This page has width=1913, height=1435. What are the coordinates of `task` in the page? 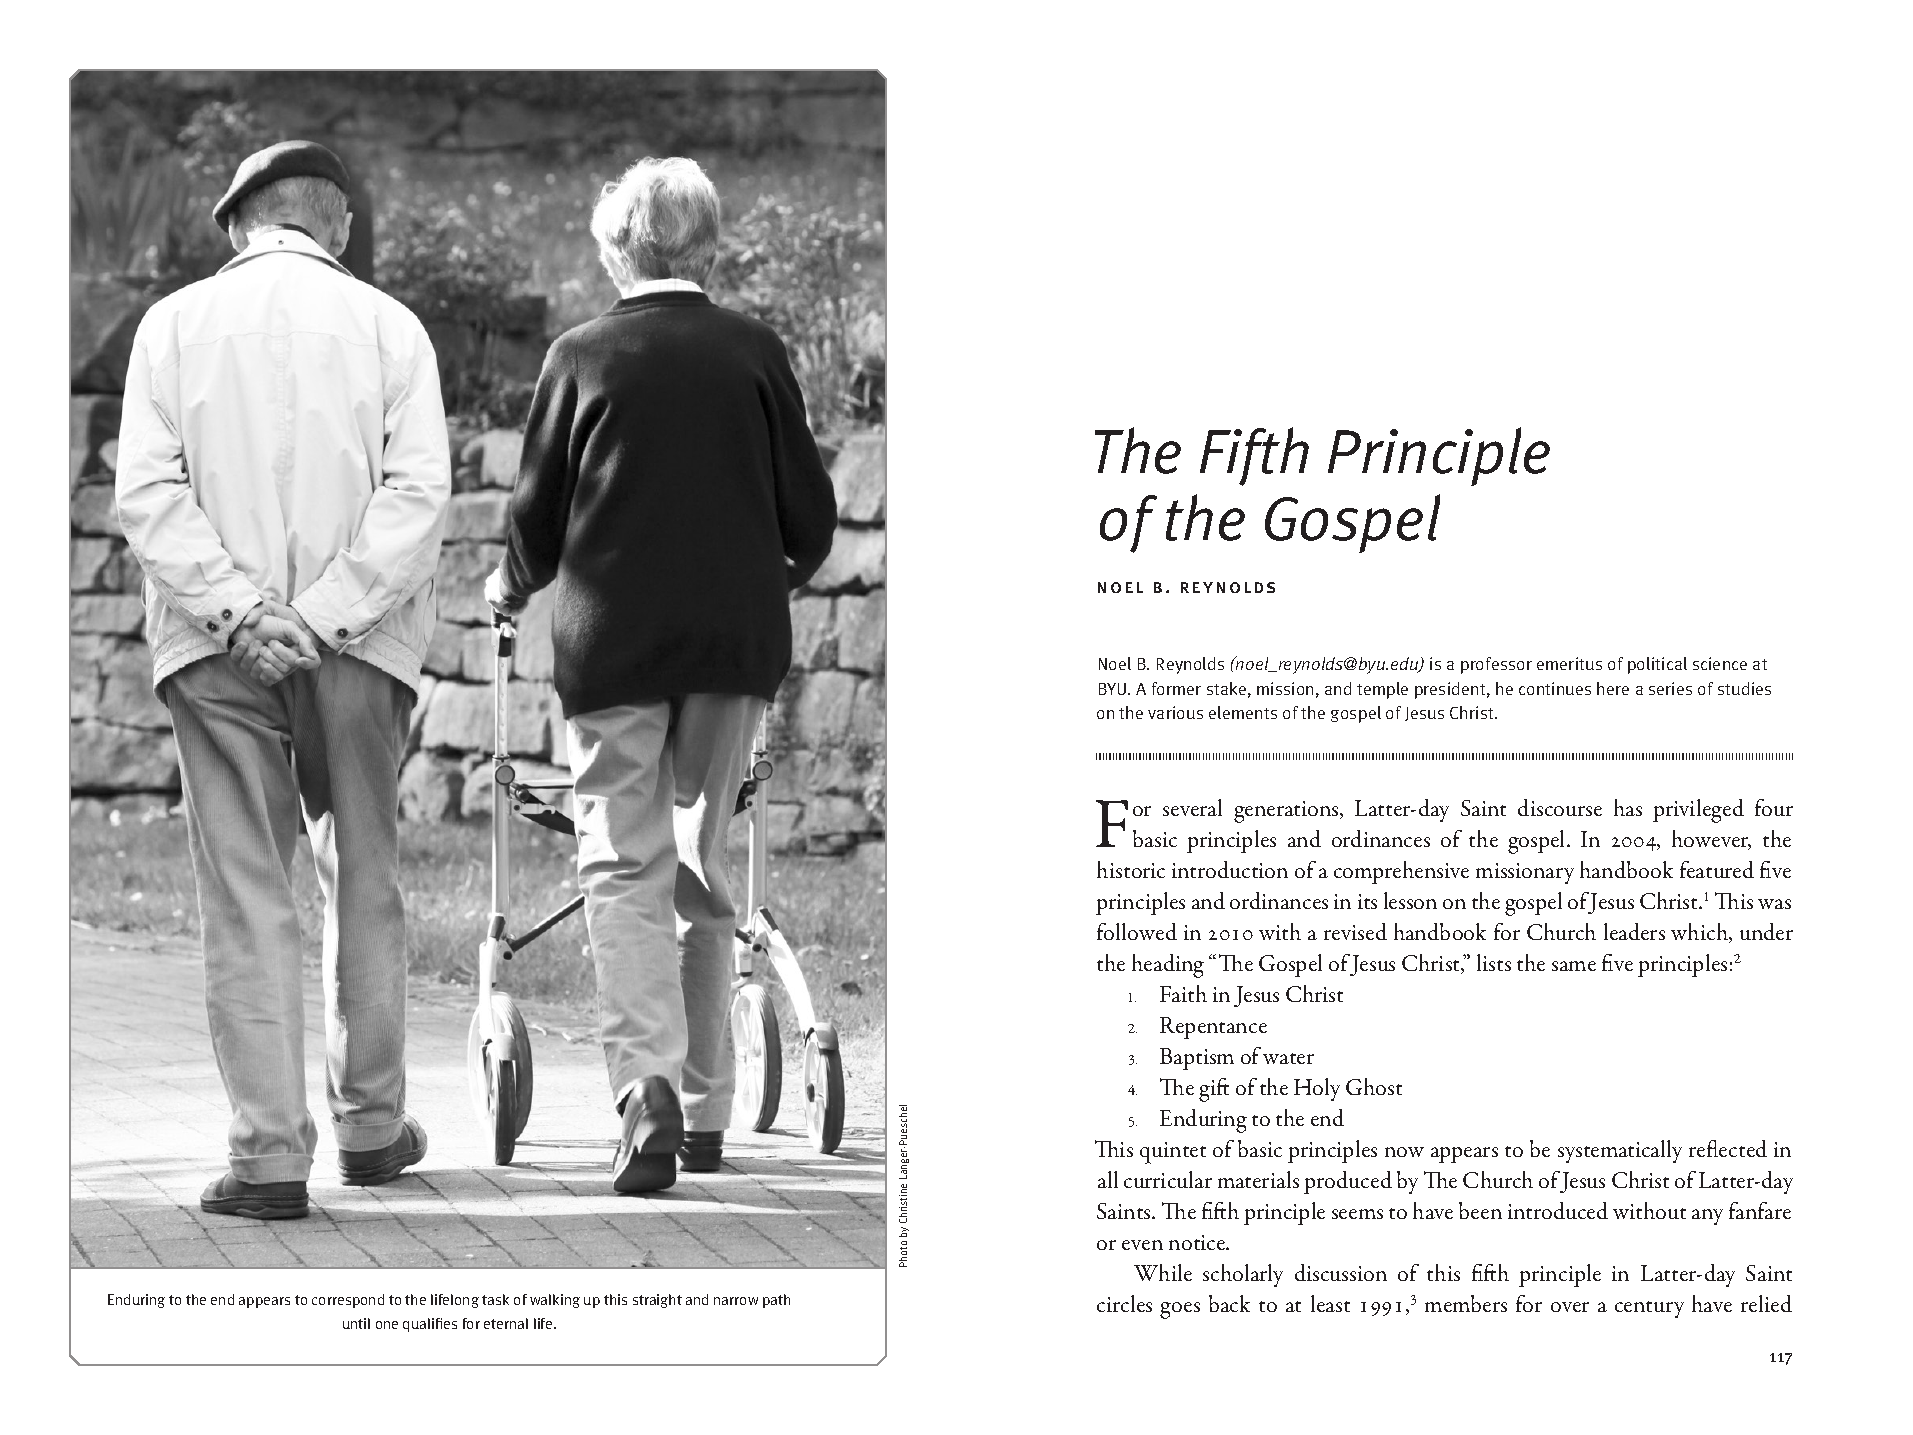 It's located at (495, 1299).
